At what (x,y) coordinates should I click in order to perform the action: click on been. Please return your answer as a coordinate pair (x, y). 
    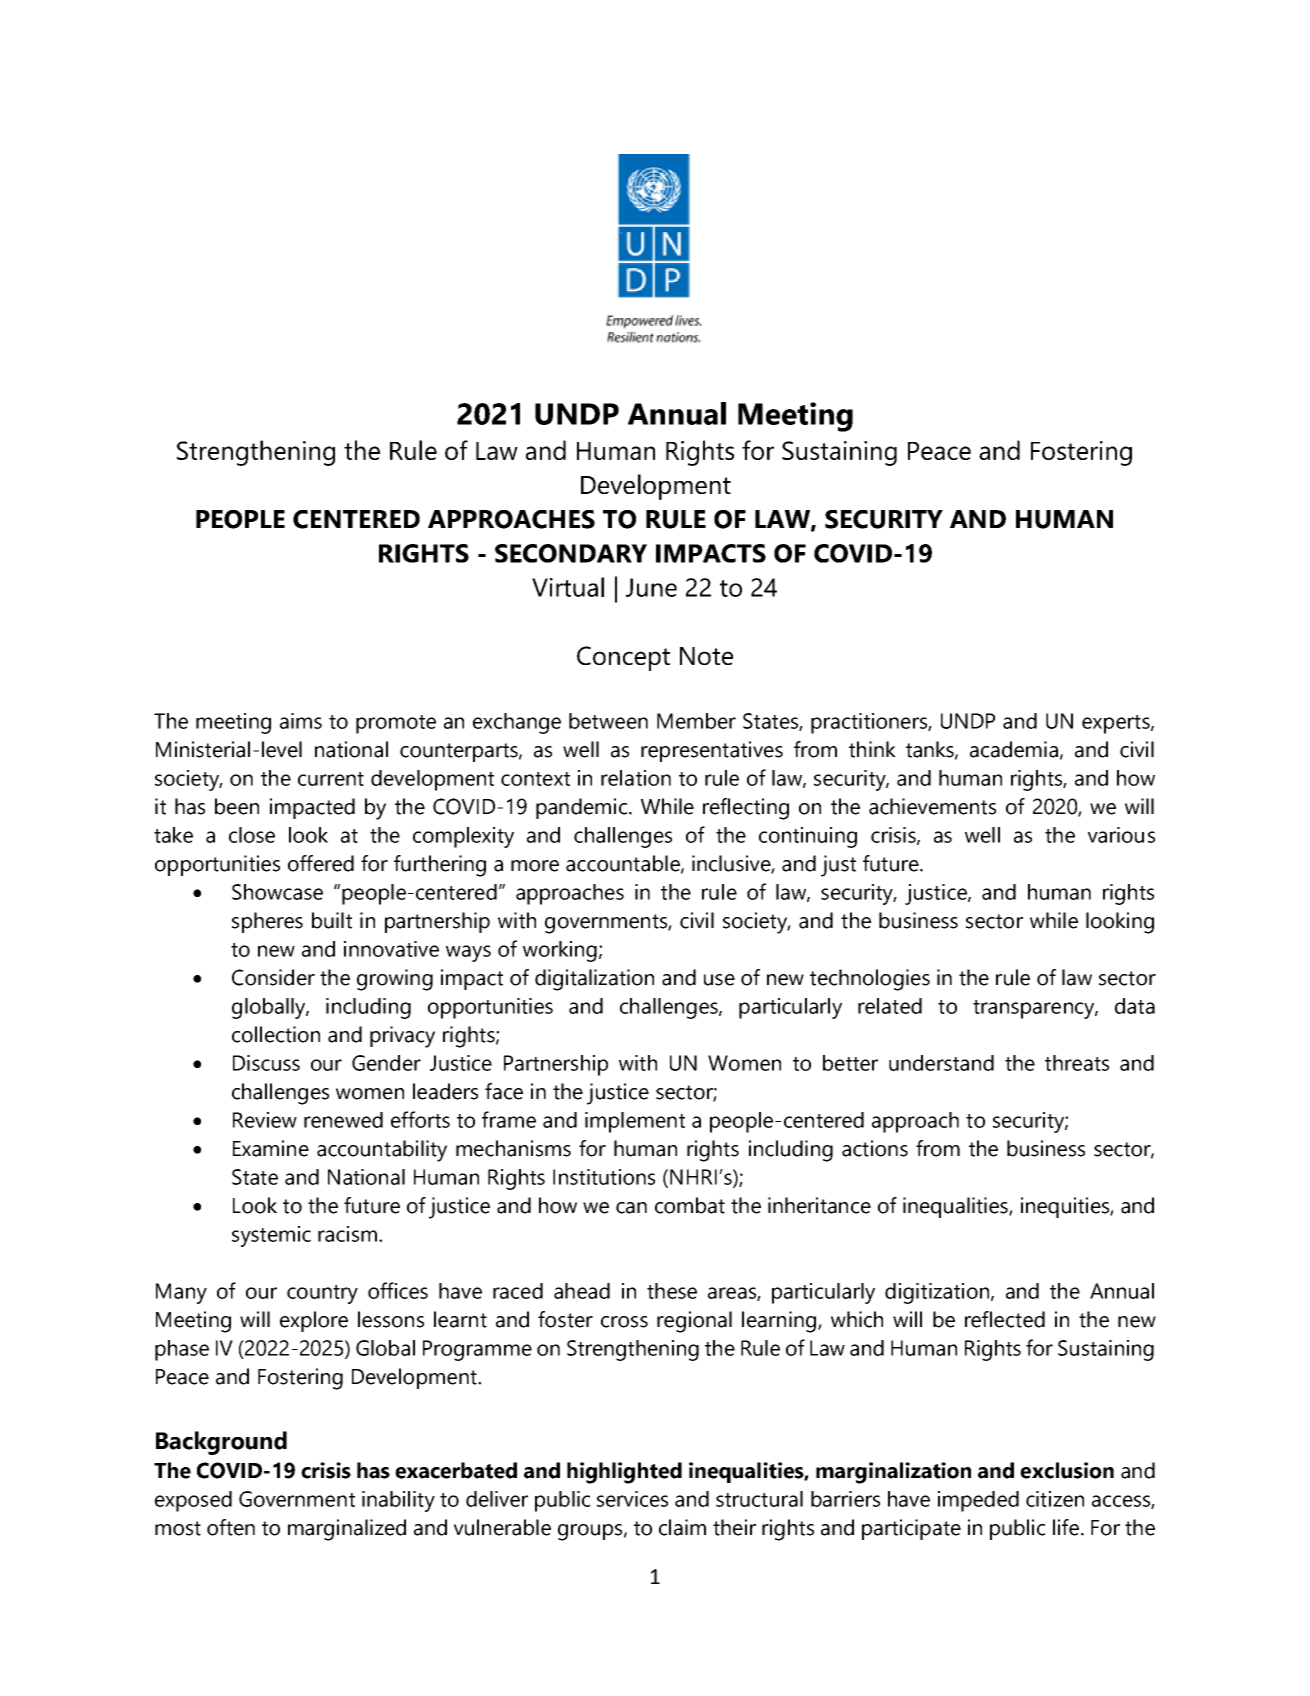
    Looking at the image, I should click on (237, 806).
